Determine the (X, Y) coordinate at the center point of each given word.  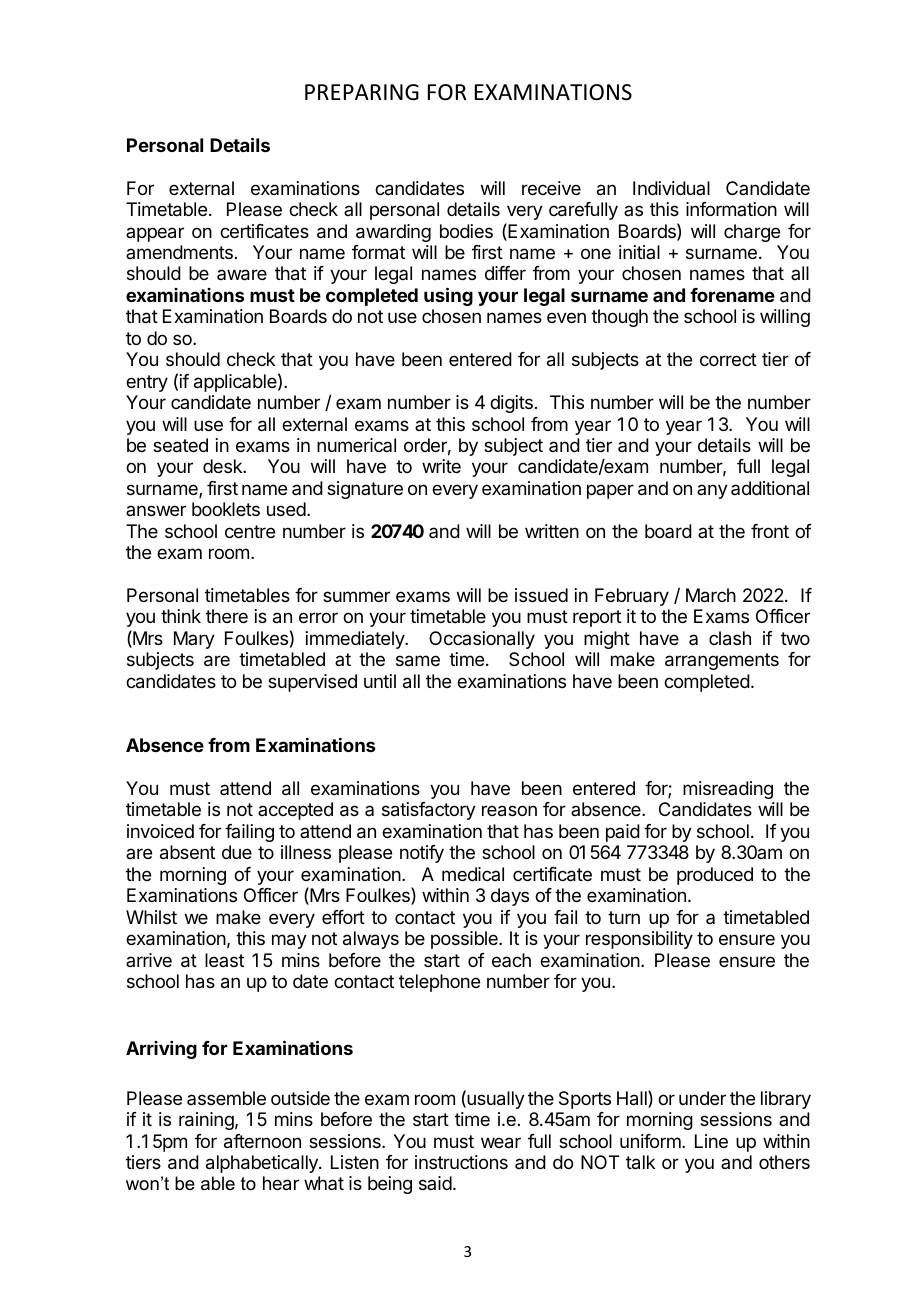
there (227, 616)
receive (551, 188)
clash (730, 638)
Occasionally (482, 640)
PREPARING (362, 92)
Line (711, 1141)
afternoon (262, 1141)
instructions (461, 1162)
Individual (671, 188)
